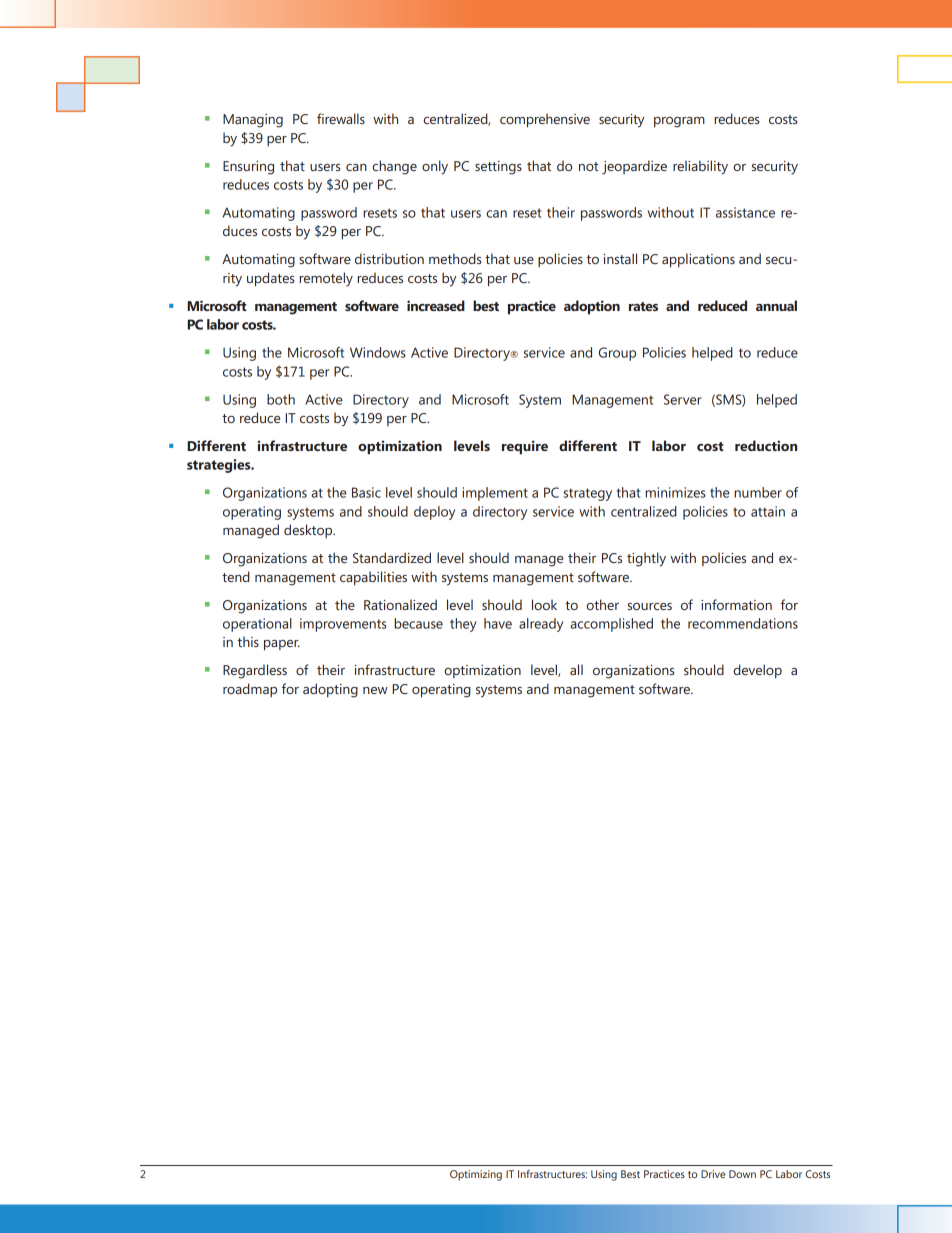 Image resolution: width=952 pixels, height=1233 pixels. What do you see at coordinates (742, 1174) in the image?
I see `Down` at bounding box center [742, 1174].
